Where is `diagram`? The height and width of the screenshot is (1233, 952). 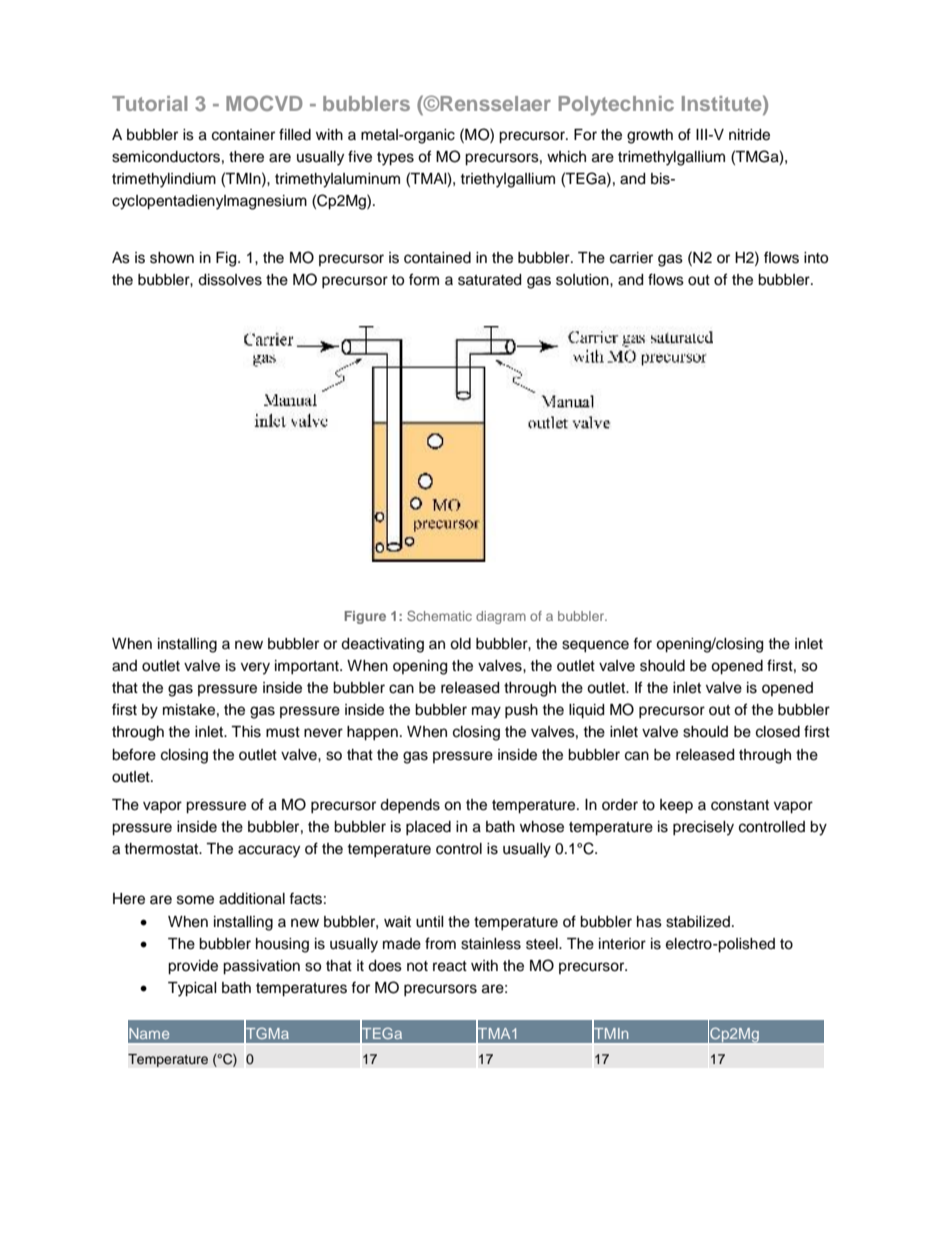
diagram is located at coordinates (501, 617).
